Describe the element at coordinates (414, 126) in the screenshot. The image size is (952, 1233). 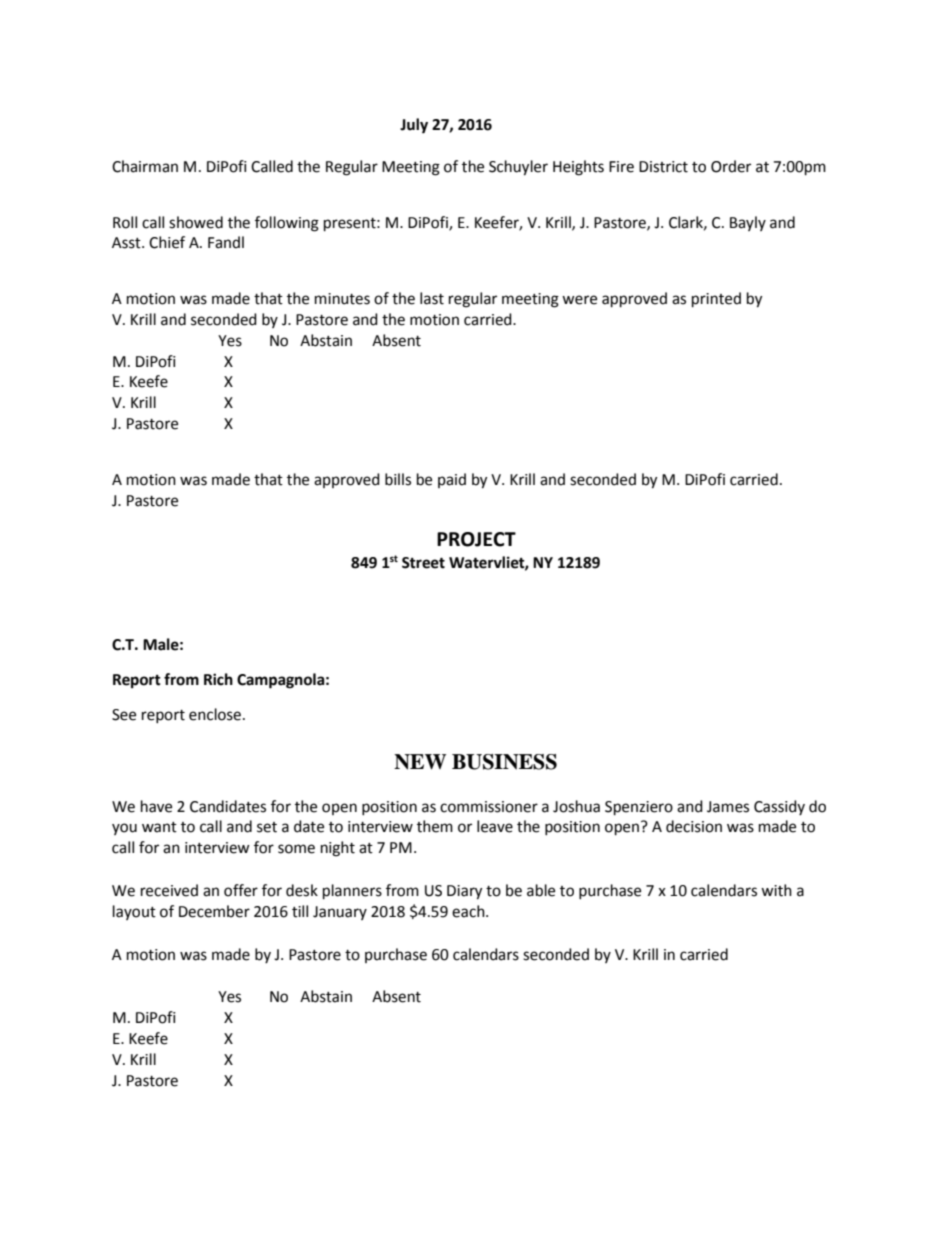
I see `July` at that location.
